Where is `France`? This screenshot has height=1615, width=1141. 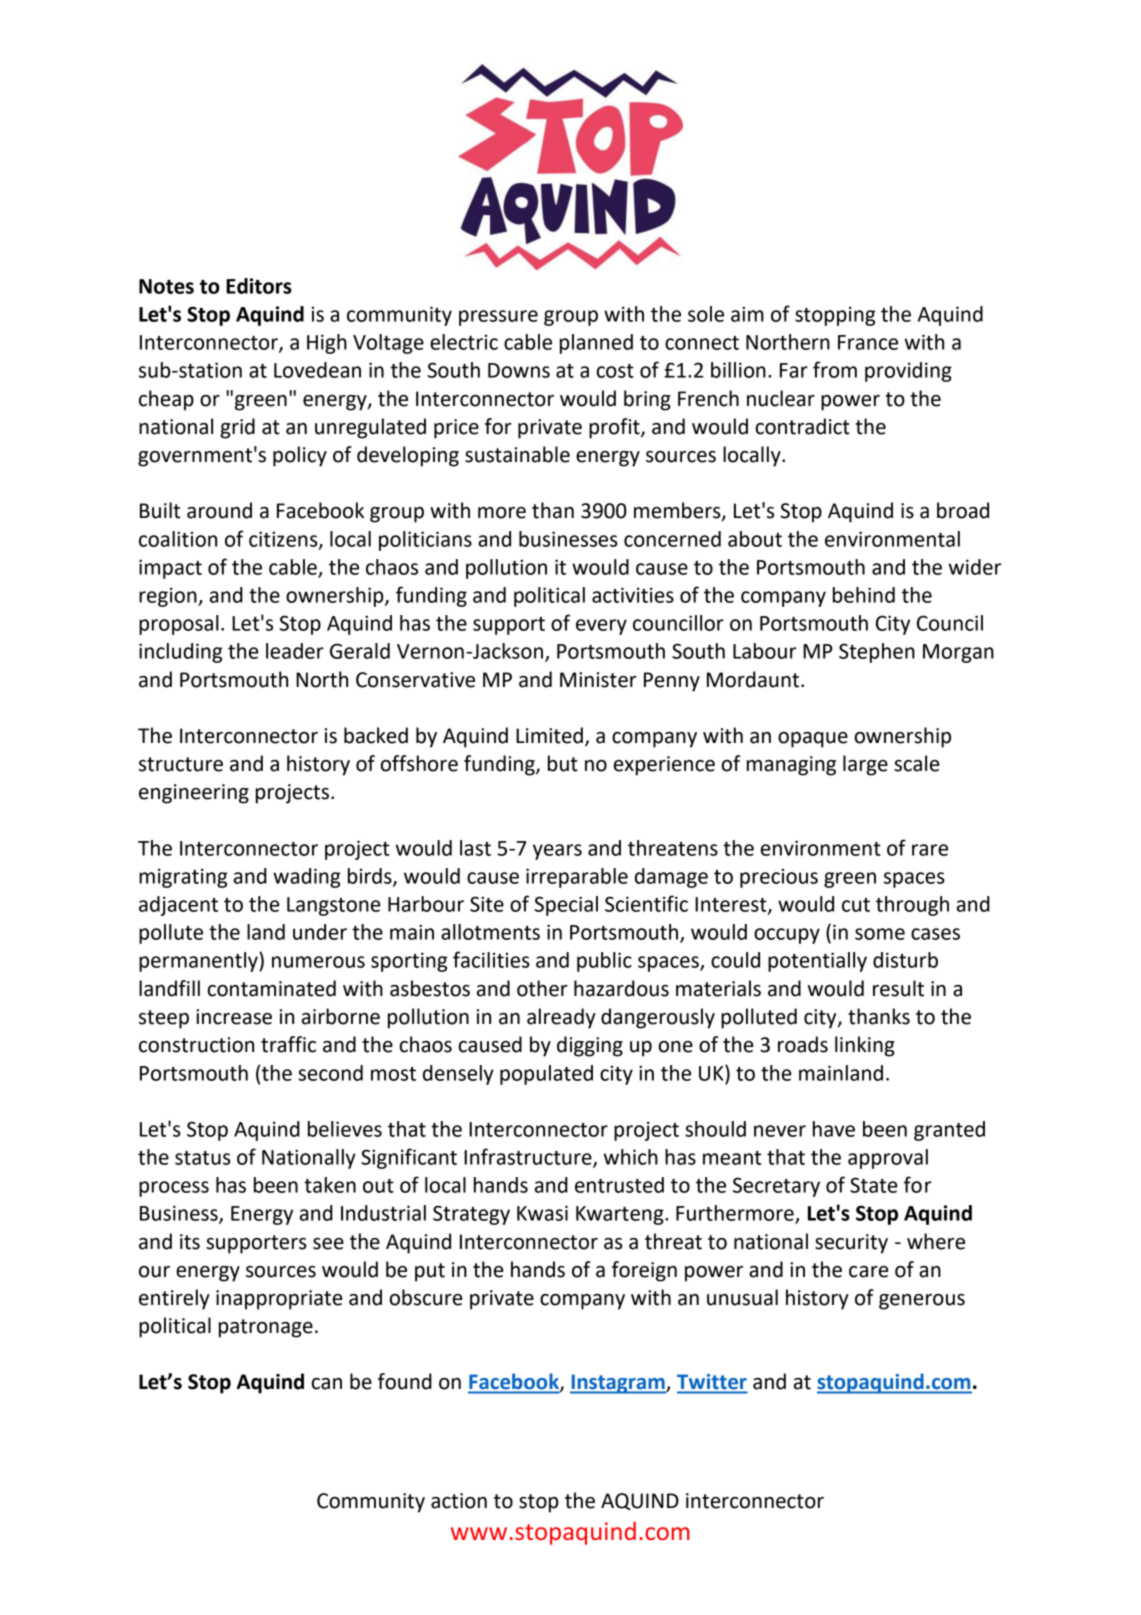
France is located at coordinates (868, 342).
